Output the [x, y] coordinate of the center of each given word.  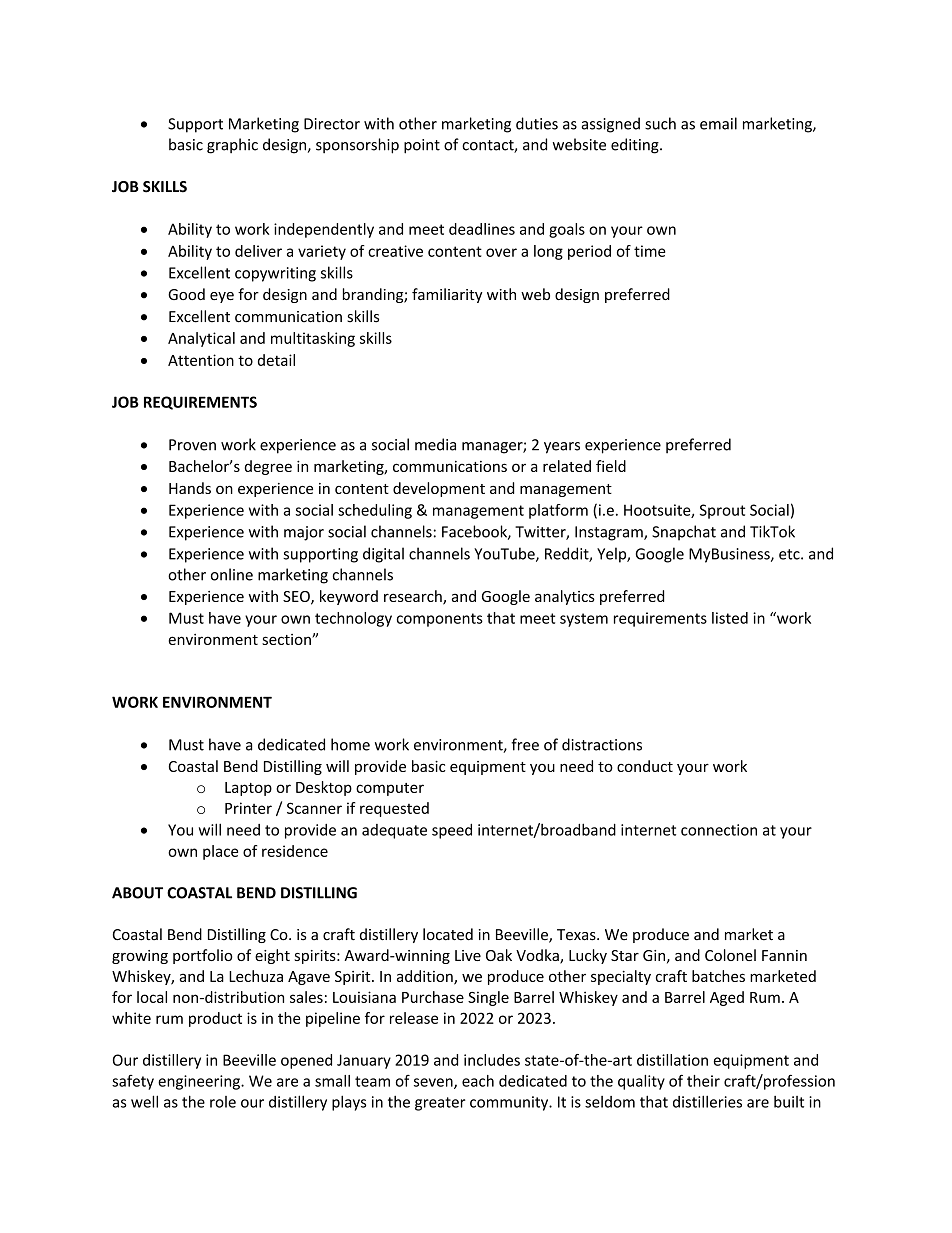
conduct [645, 766]
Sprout [722, 511]
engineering [200, 1082]
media [435, 444]
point [422, 146]
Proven [192, 445]
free [525, 744]
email [718, 123]
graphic [232, 146]
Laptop [248, 789]
